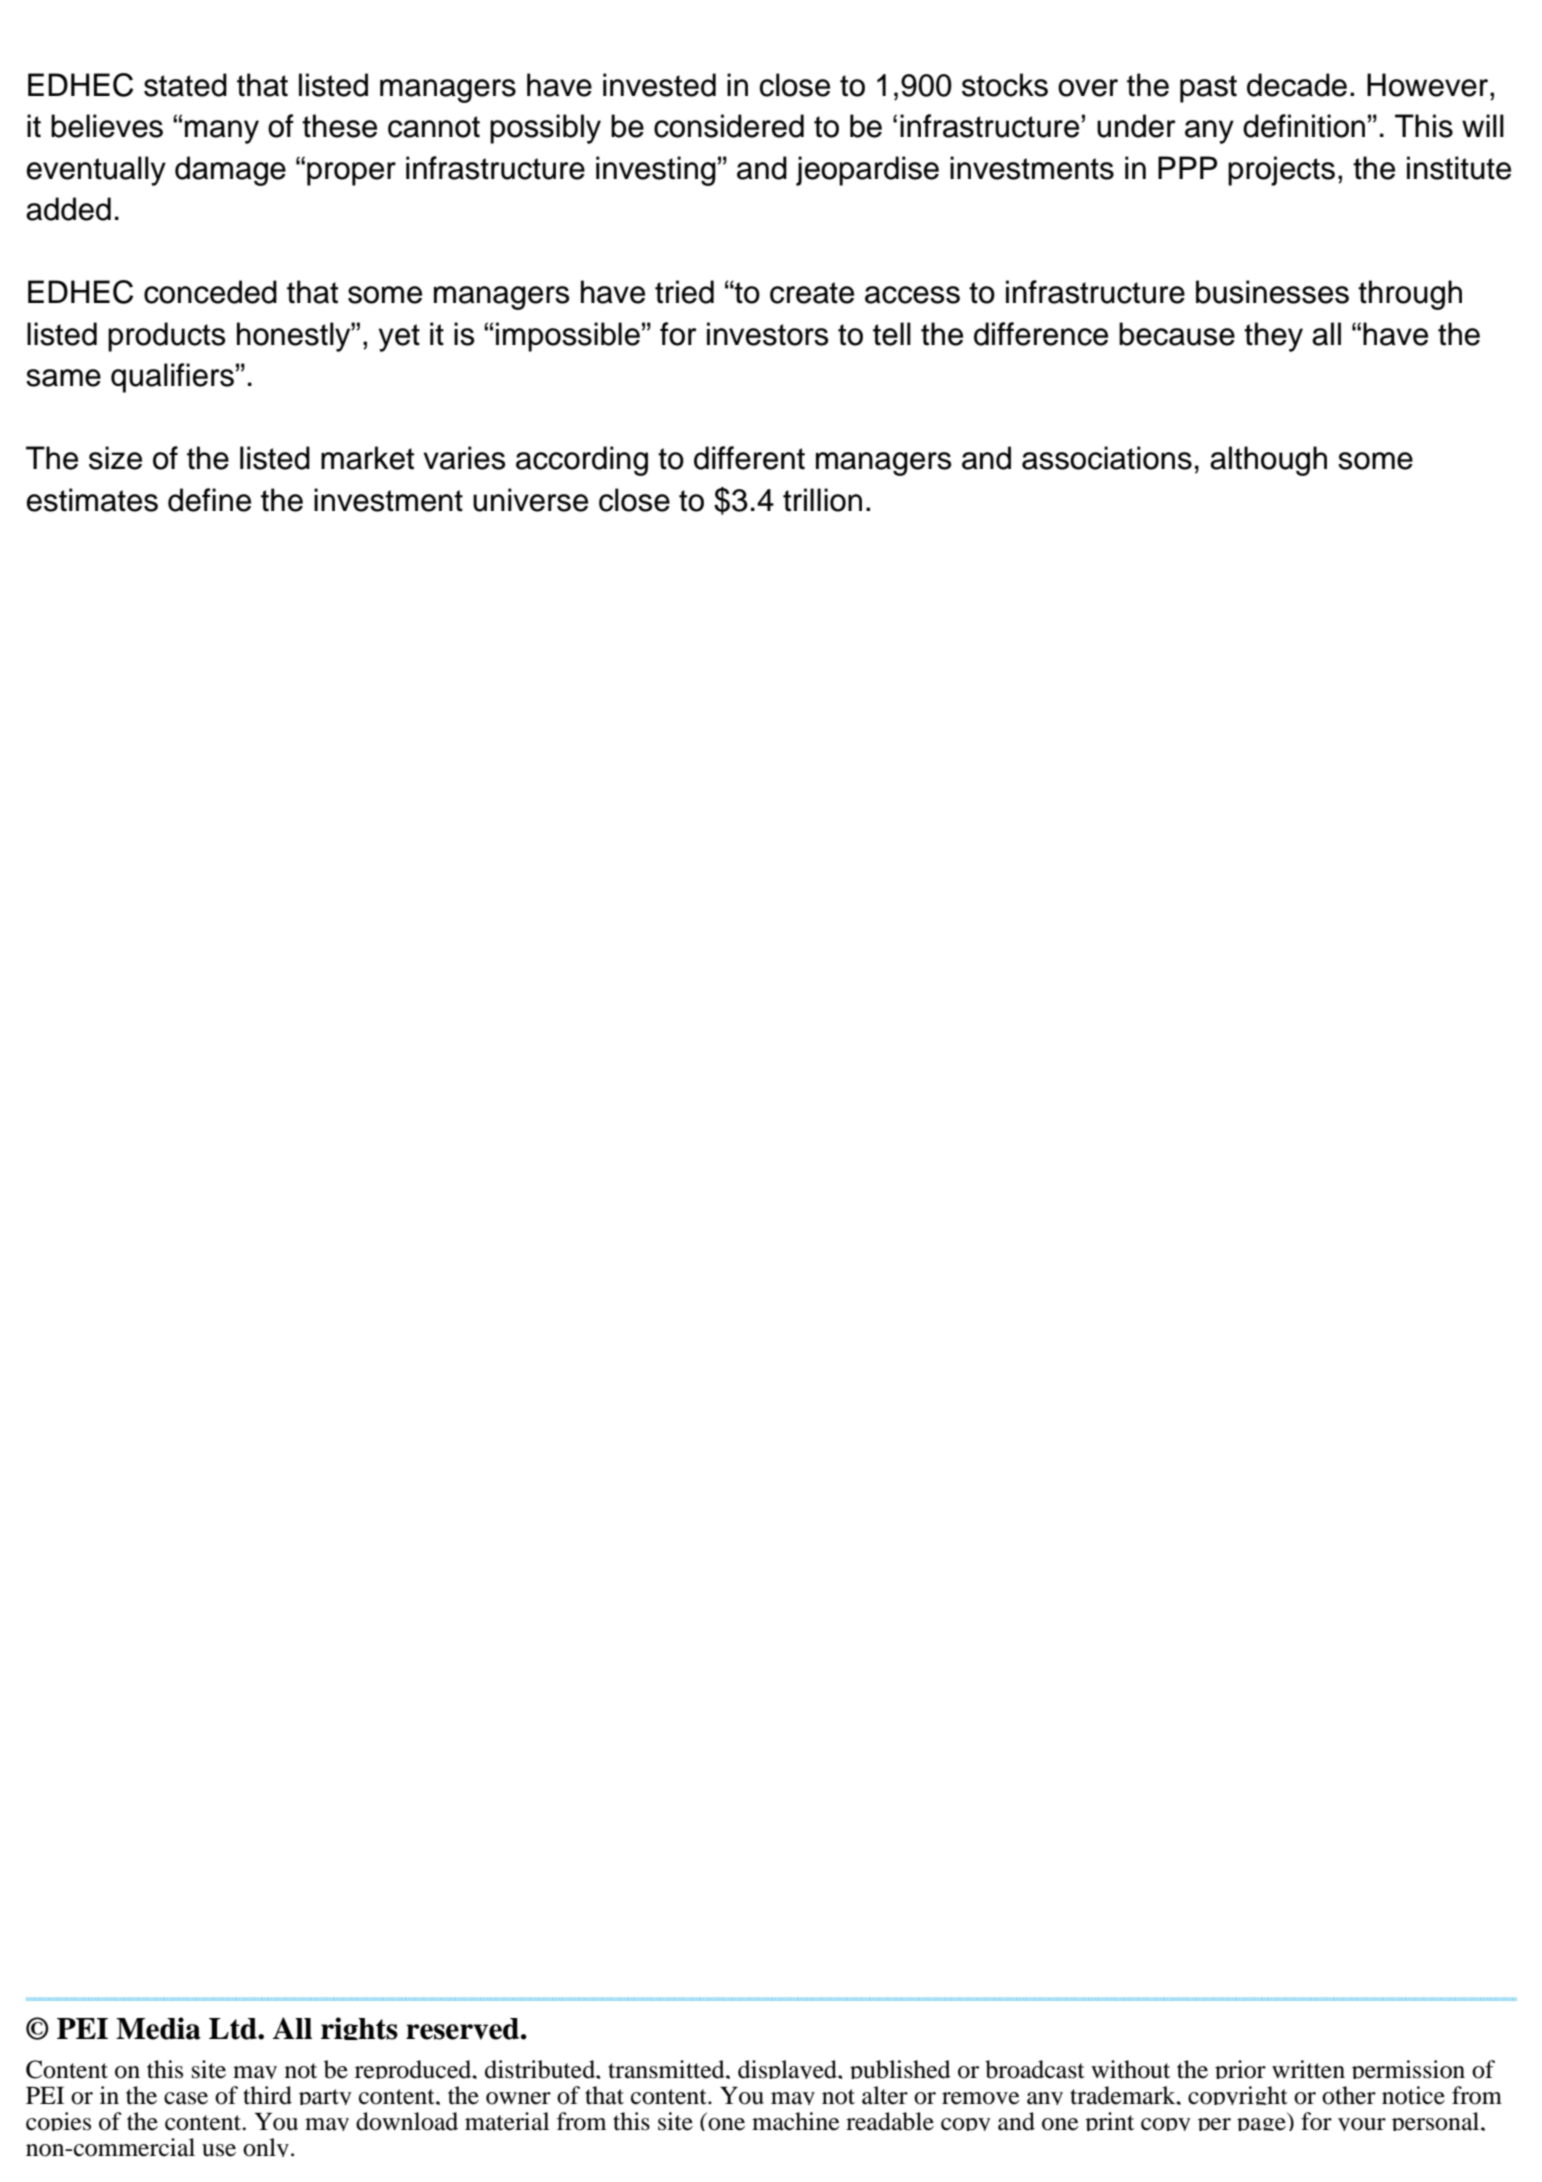  Describe the element at coordinates (209, 500) in the screenshot. I see `define` at that location.
